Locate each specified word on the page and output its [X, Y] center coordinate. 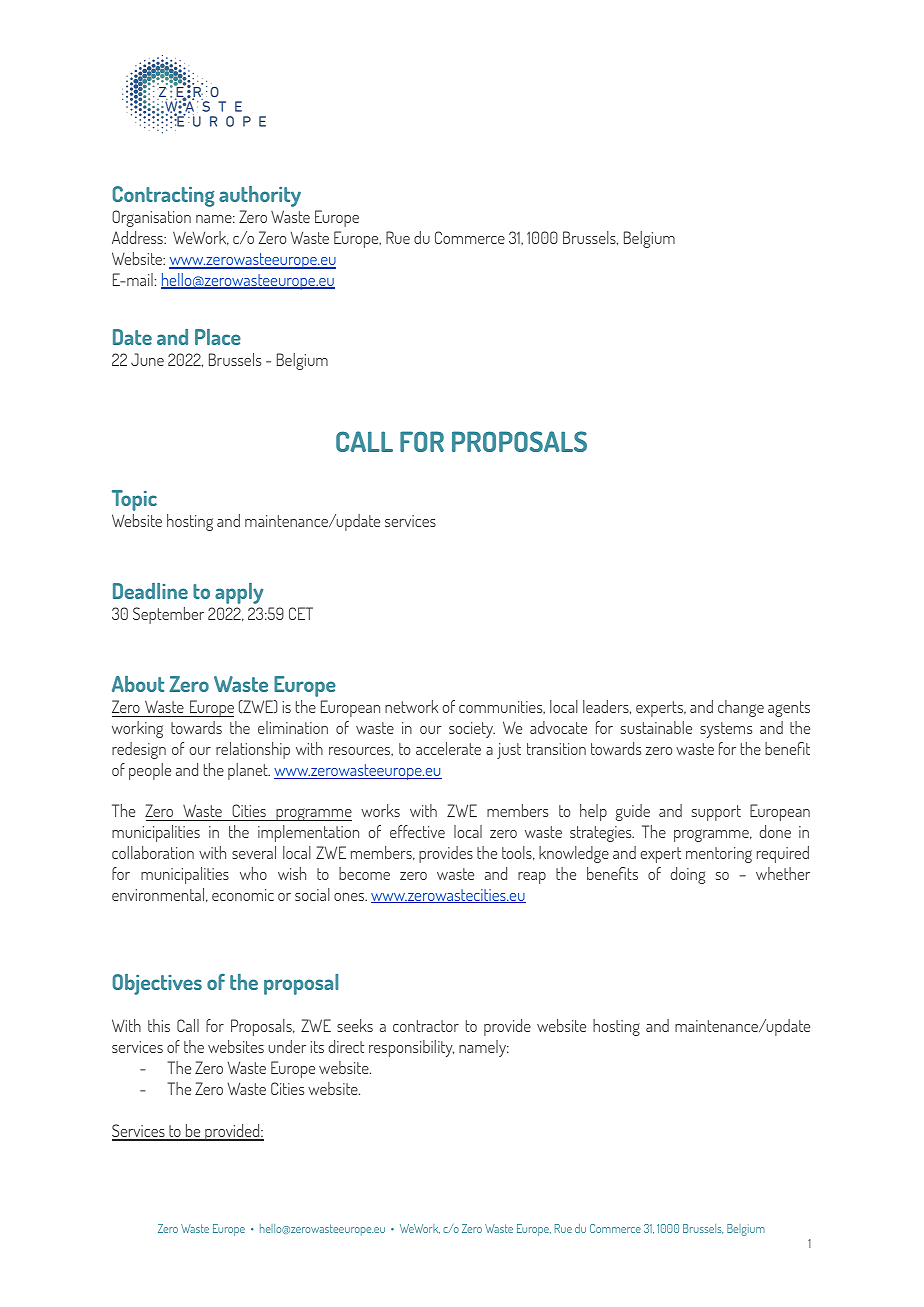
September [168, 615]
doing [688, 875]
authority [260, 196]
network [411, 706]
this [159, 1025]
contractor [426, 1026]
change [741, 708]
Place [218, 337]
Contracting [164, 196]
